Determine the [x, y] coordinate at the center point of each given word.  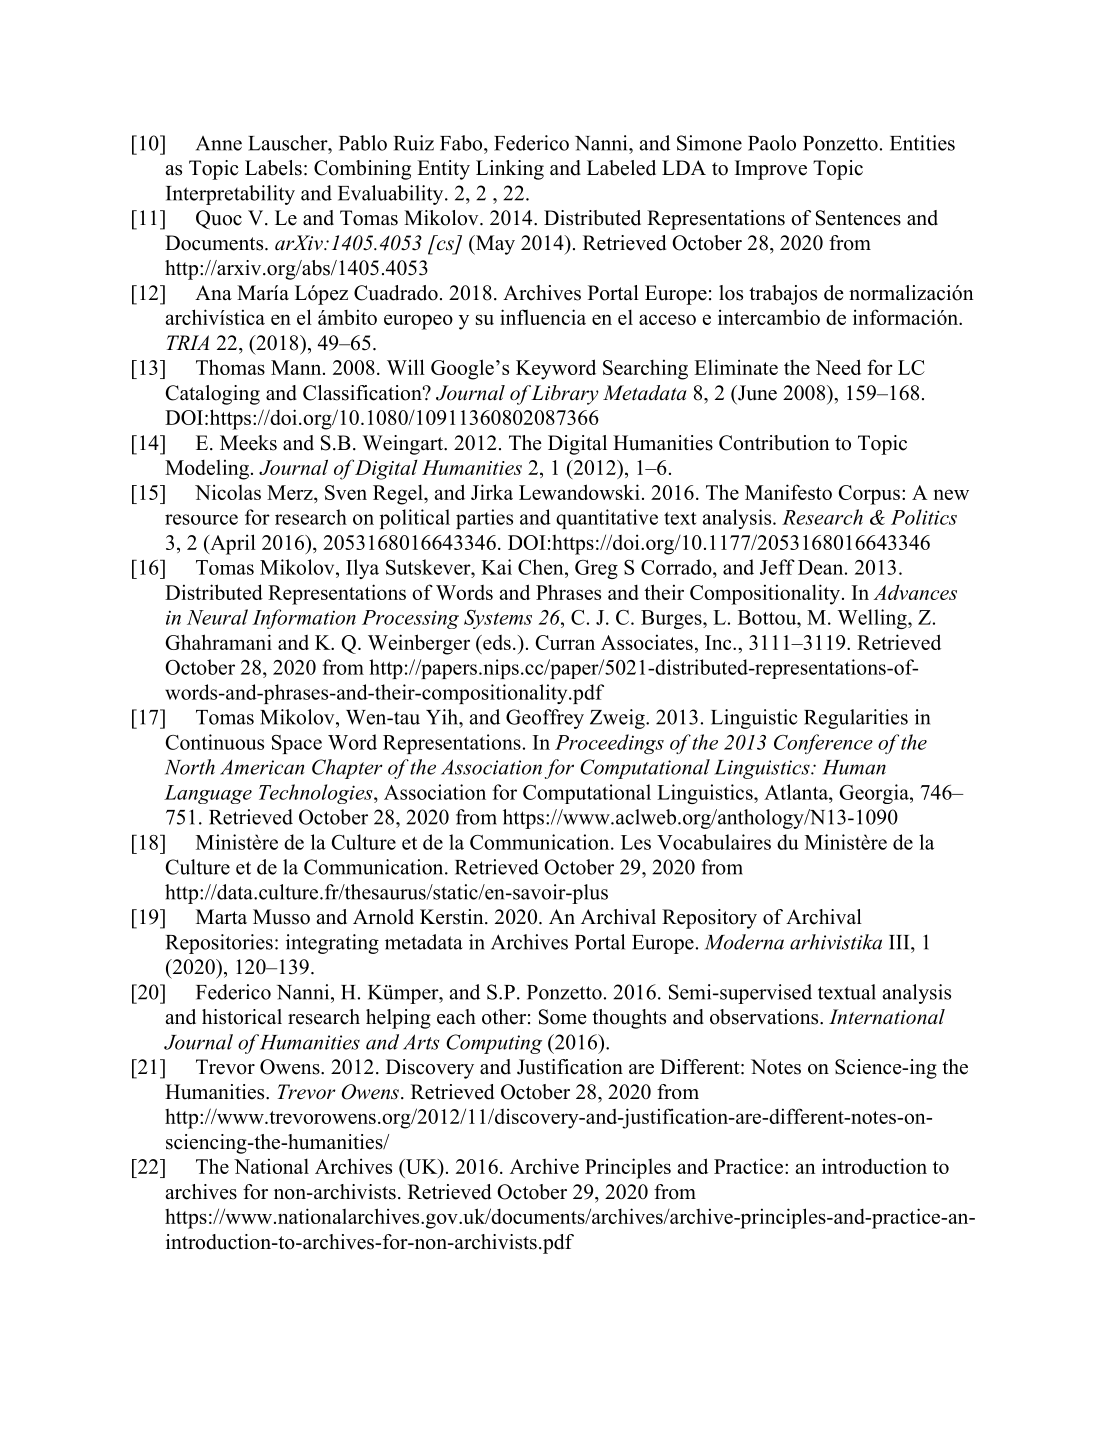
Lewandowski [579, 492]
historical [242, 1017]
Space [297, 744]
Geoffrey [545, 719]
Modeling [207, 469]
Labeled [621, 168]
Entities [922, 143]
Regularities [856, 719]
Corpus [869, 495]
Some [563, 1017]
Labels [273, 168]
